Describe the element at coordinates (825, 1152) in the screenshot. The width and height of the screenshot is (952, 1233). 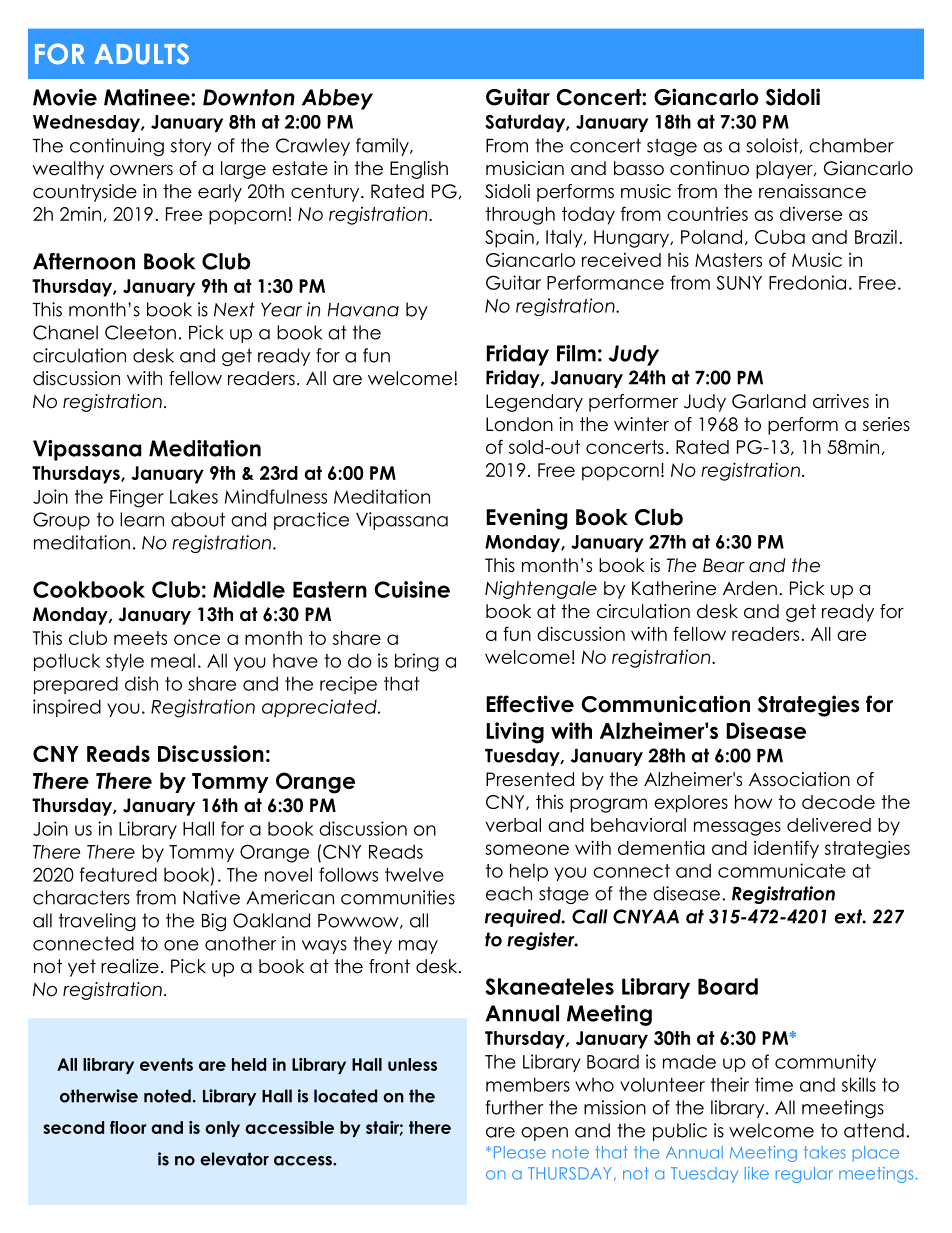
I see `takes` at that location.
